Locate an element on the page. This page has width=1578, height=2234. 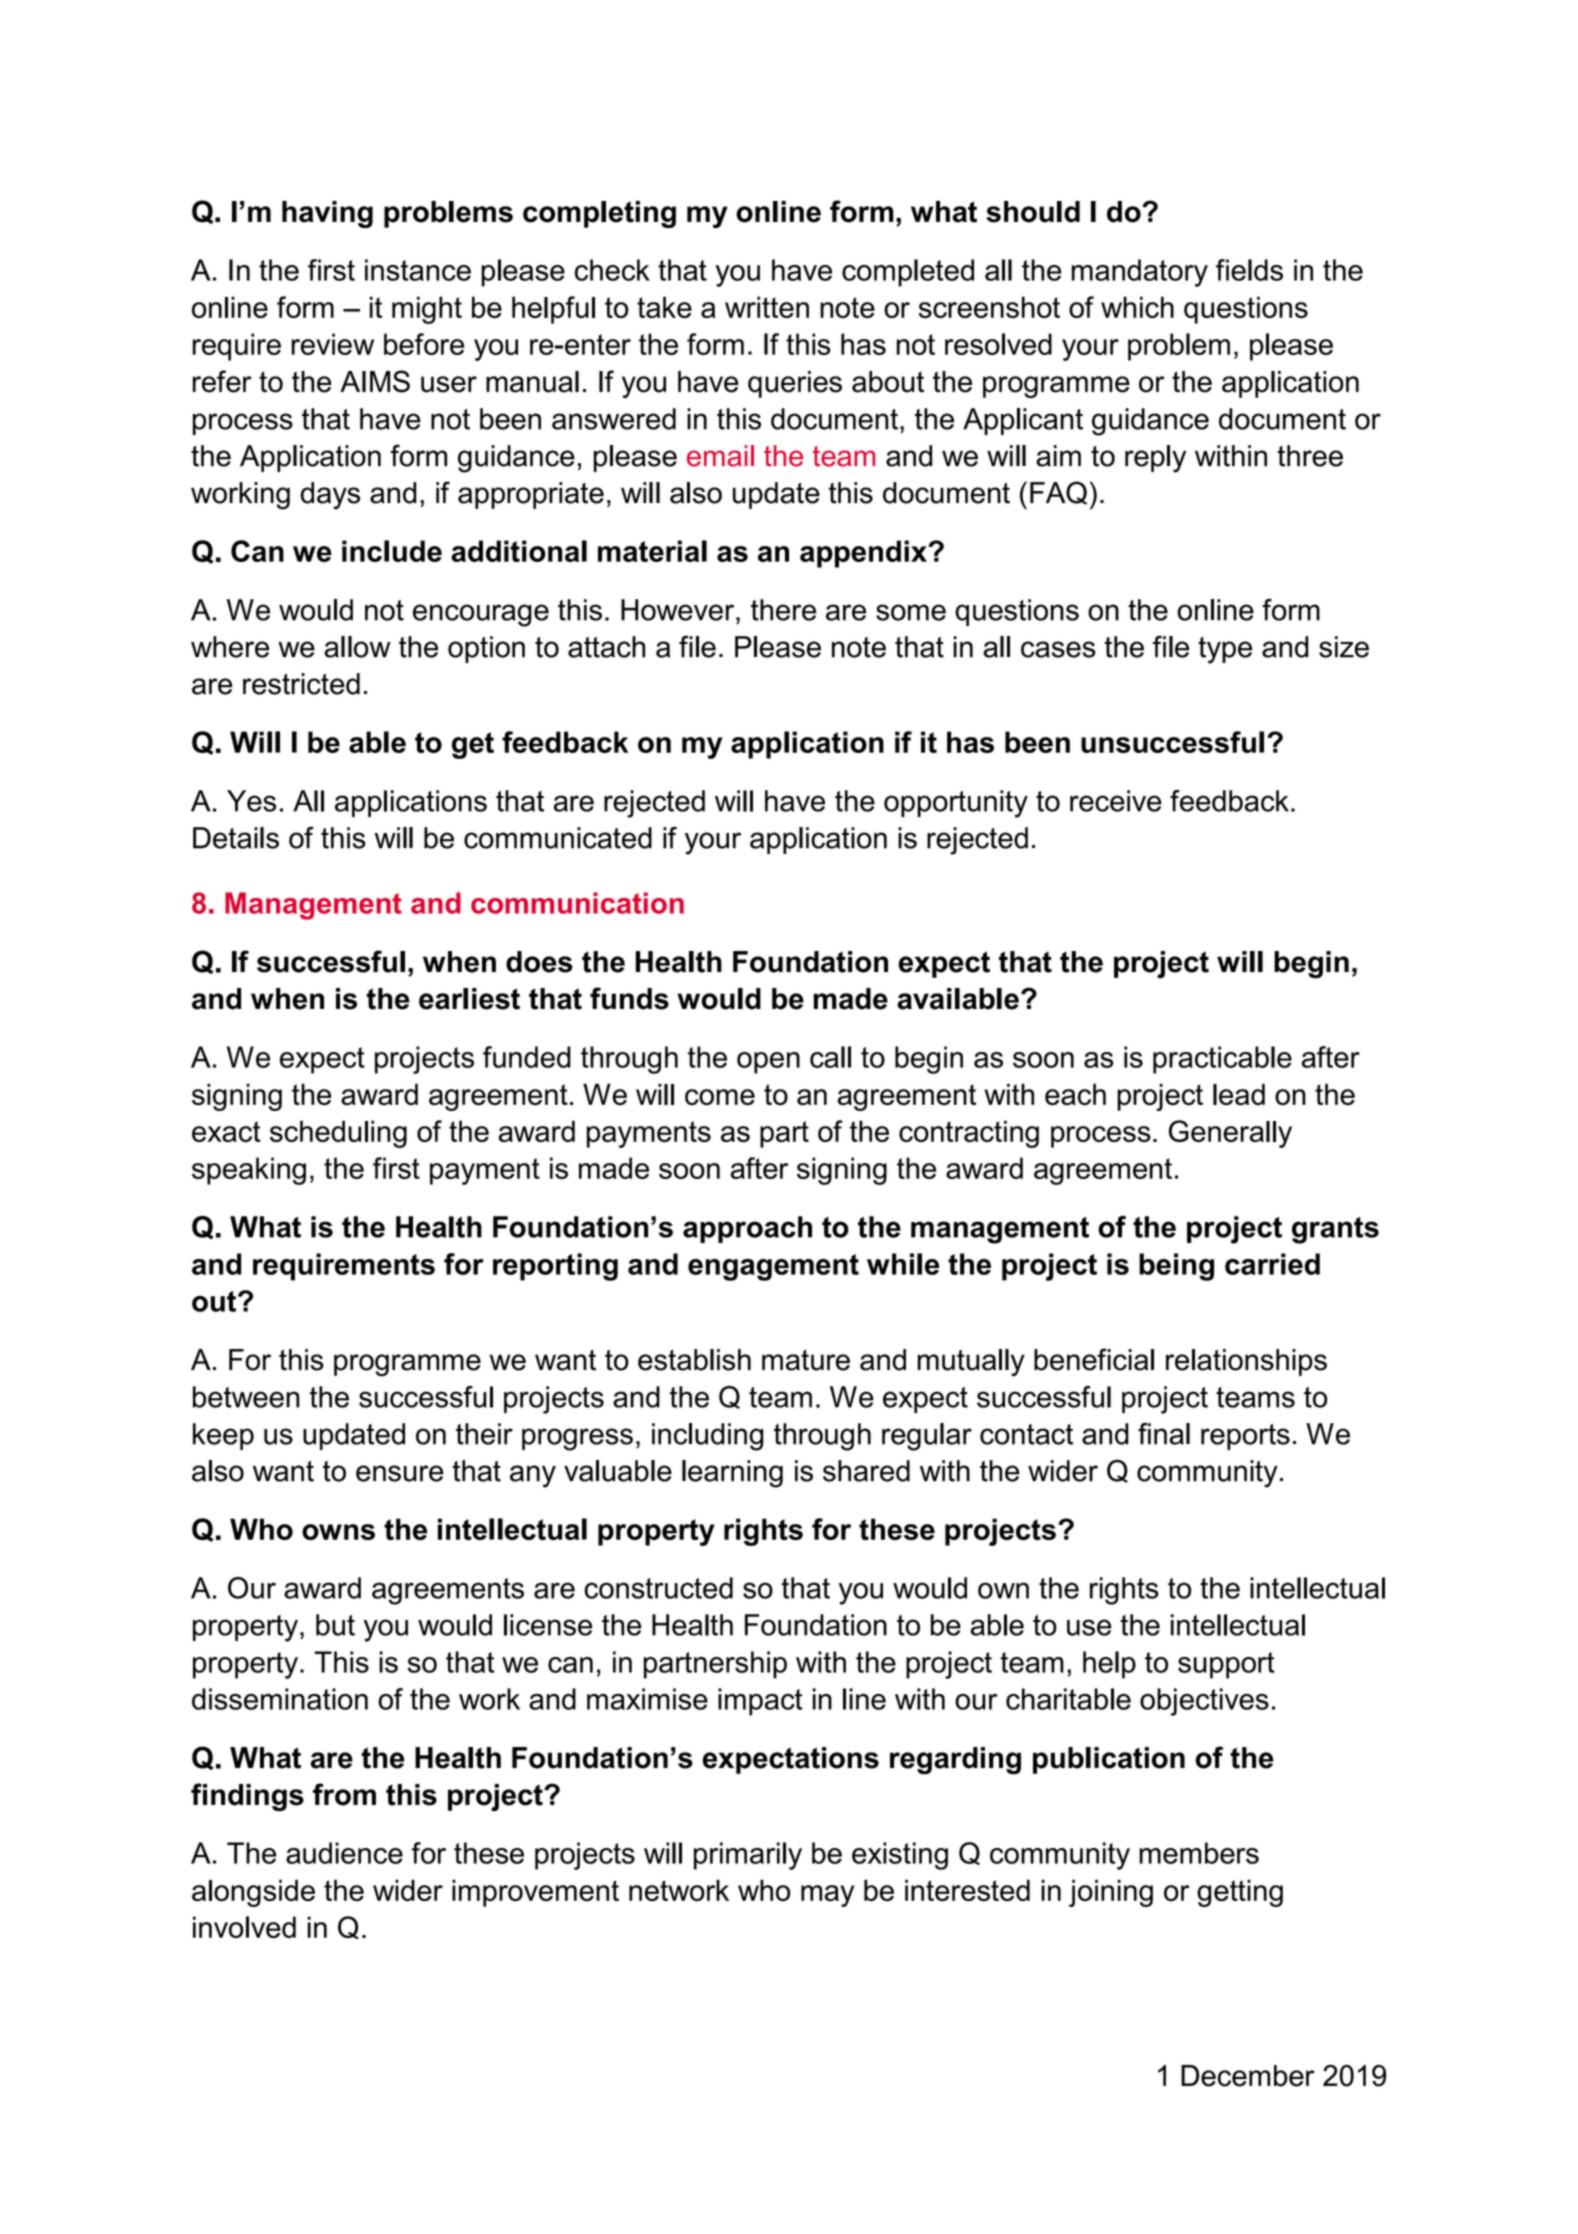
type is located at coordinates (1225, 650).
